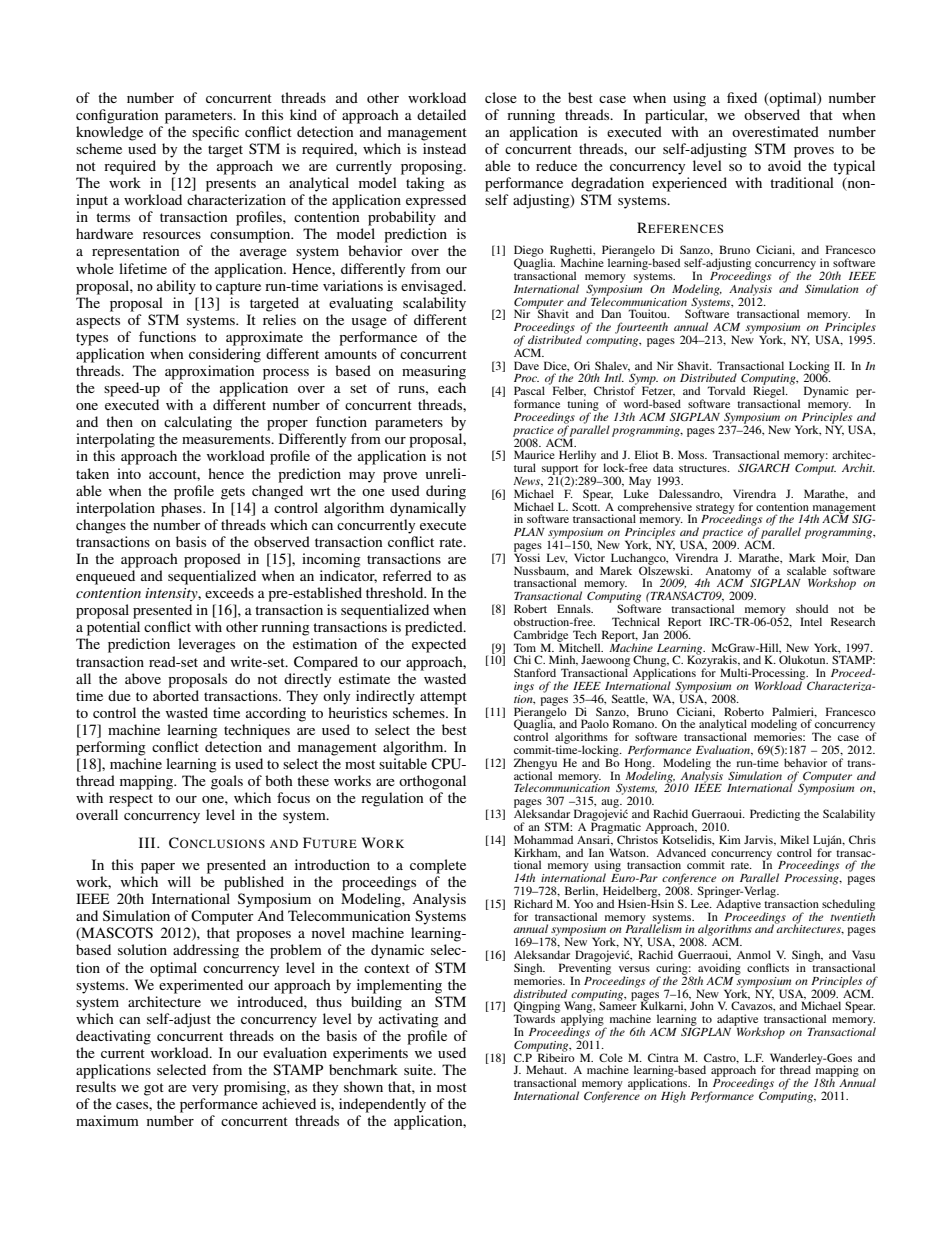  What do you see at coordinates (215, 133) in the page?
I see `specific` at bounding box center [215, 133].
